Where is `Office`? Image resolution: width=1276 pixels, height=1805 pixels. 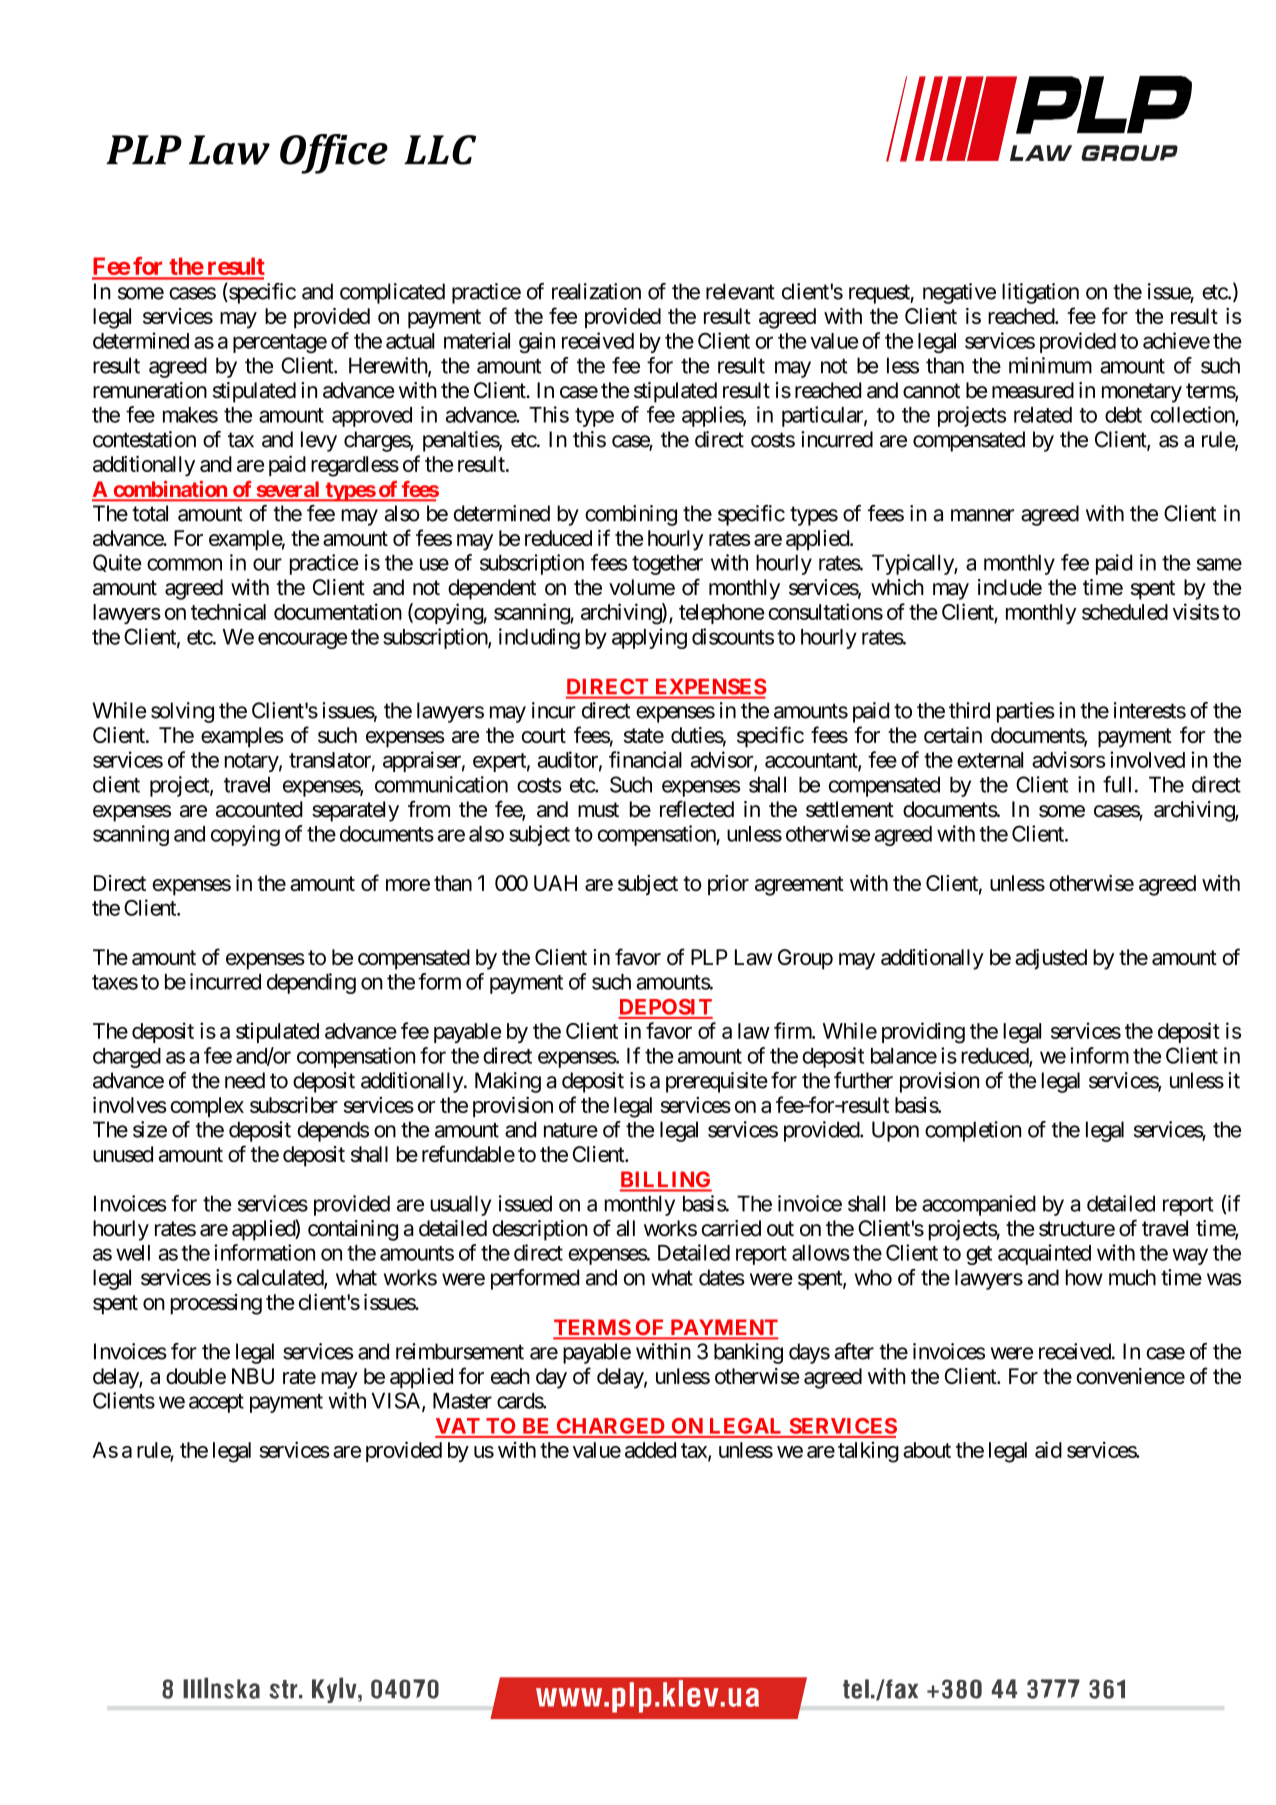 Office is located at coordinates (334, 154).
